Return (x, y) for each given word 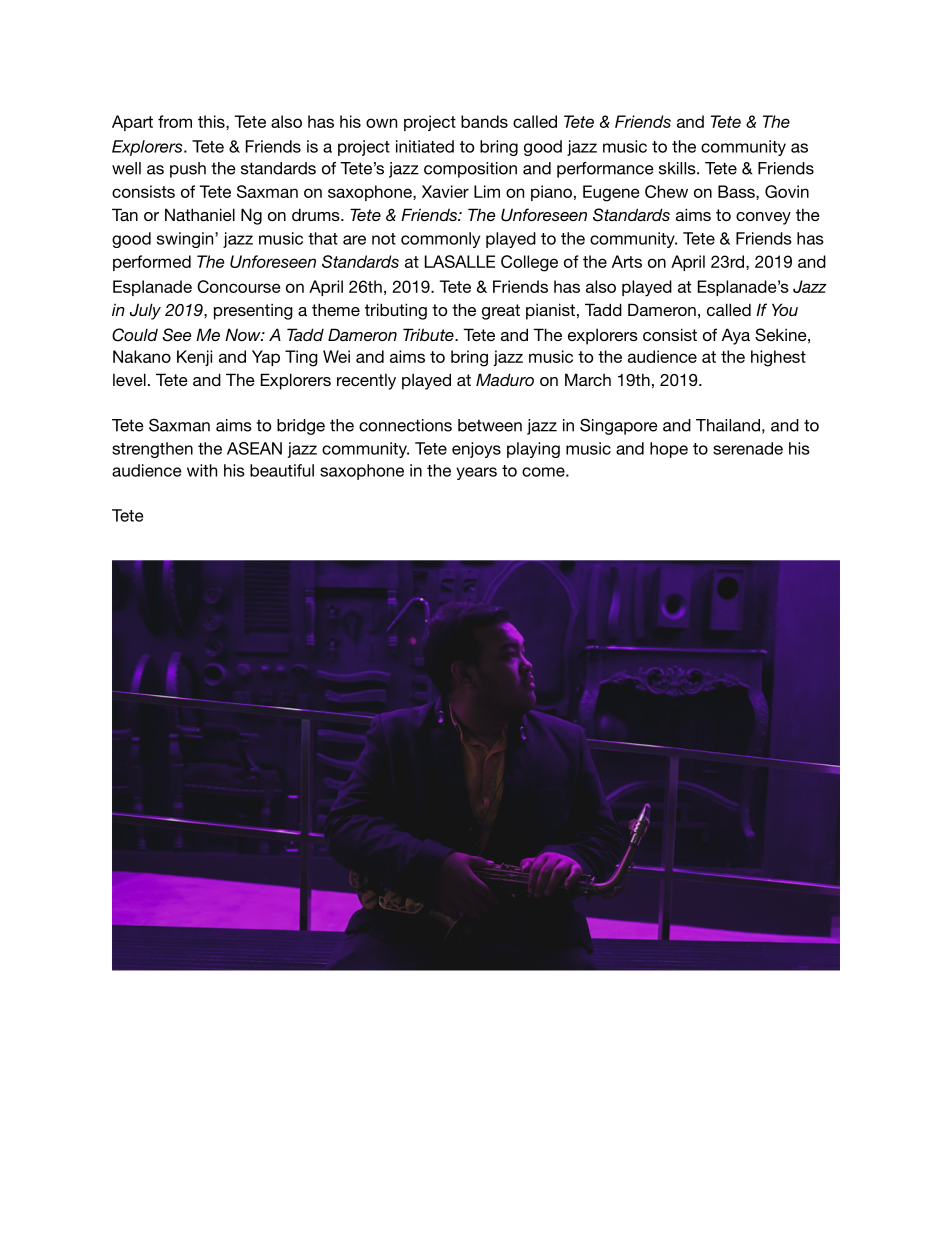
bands (484, 121)
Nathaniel (200, 214)
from (175, 121)
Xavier (445, 191)
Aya (736, 336)
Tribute (429, 334)
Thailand (728, 425)
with (202, 470)
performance (605, 170)
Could (135, 335)
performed (152, 263)
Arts (627, 261)
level (129, 379)
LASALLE (460, 261)
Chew (666, 191)
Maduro (505, 379)
